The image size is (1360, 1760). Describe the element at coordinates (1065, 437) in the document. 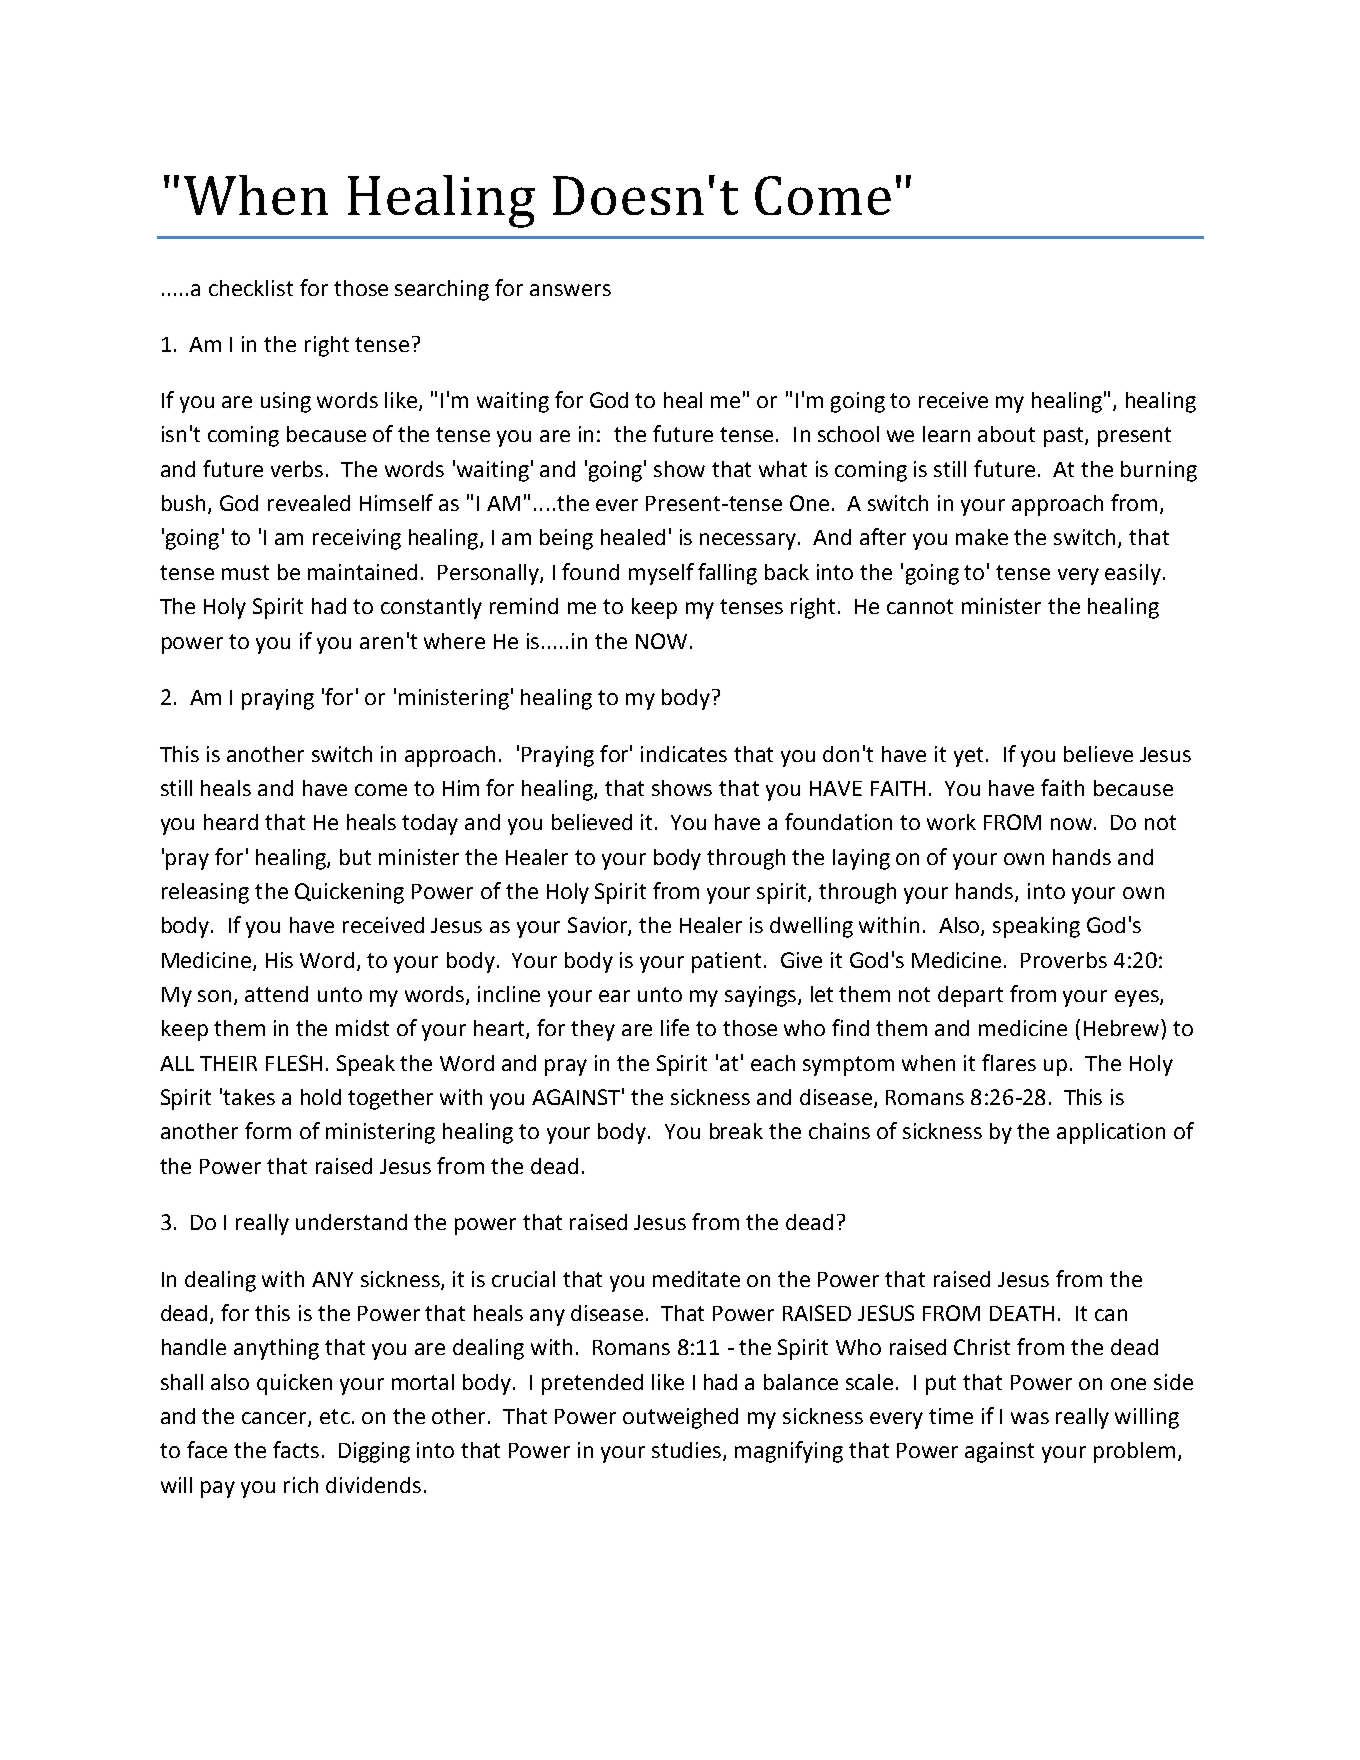

I see `past` at that location.
